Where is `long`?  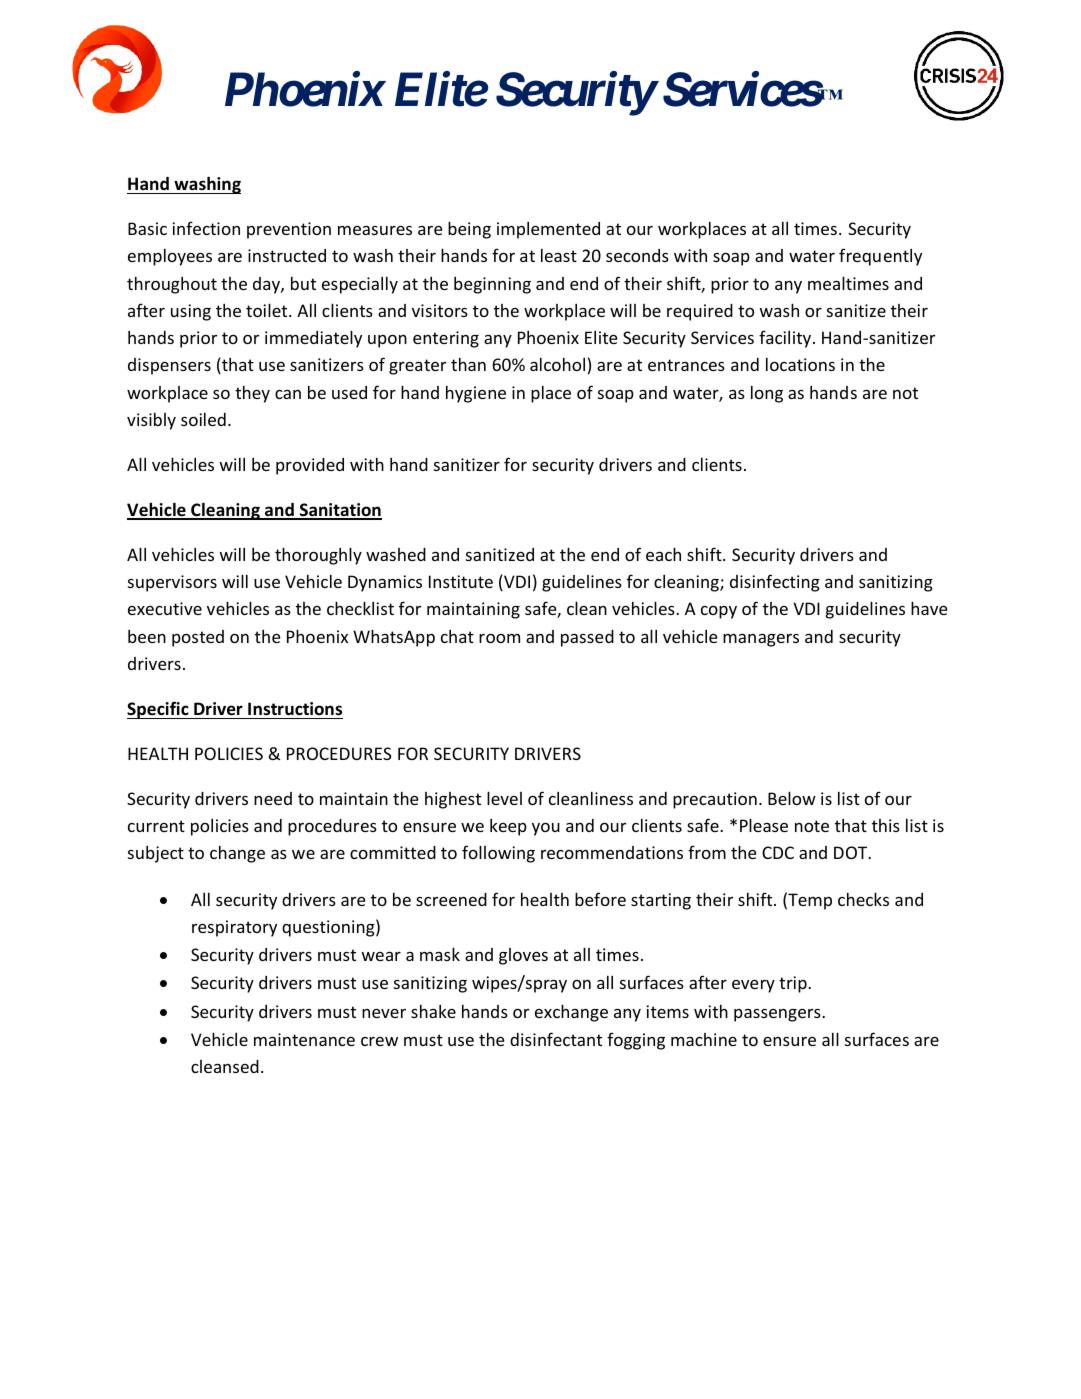
long is located at coordinates (767, 394).
